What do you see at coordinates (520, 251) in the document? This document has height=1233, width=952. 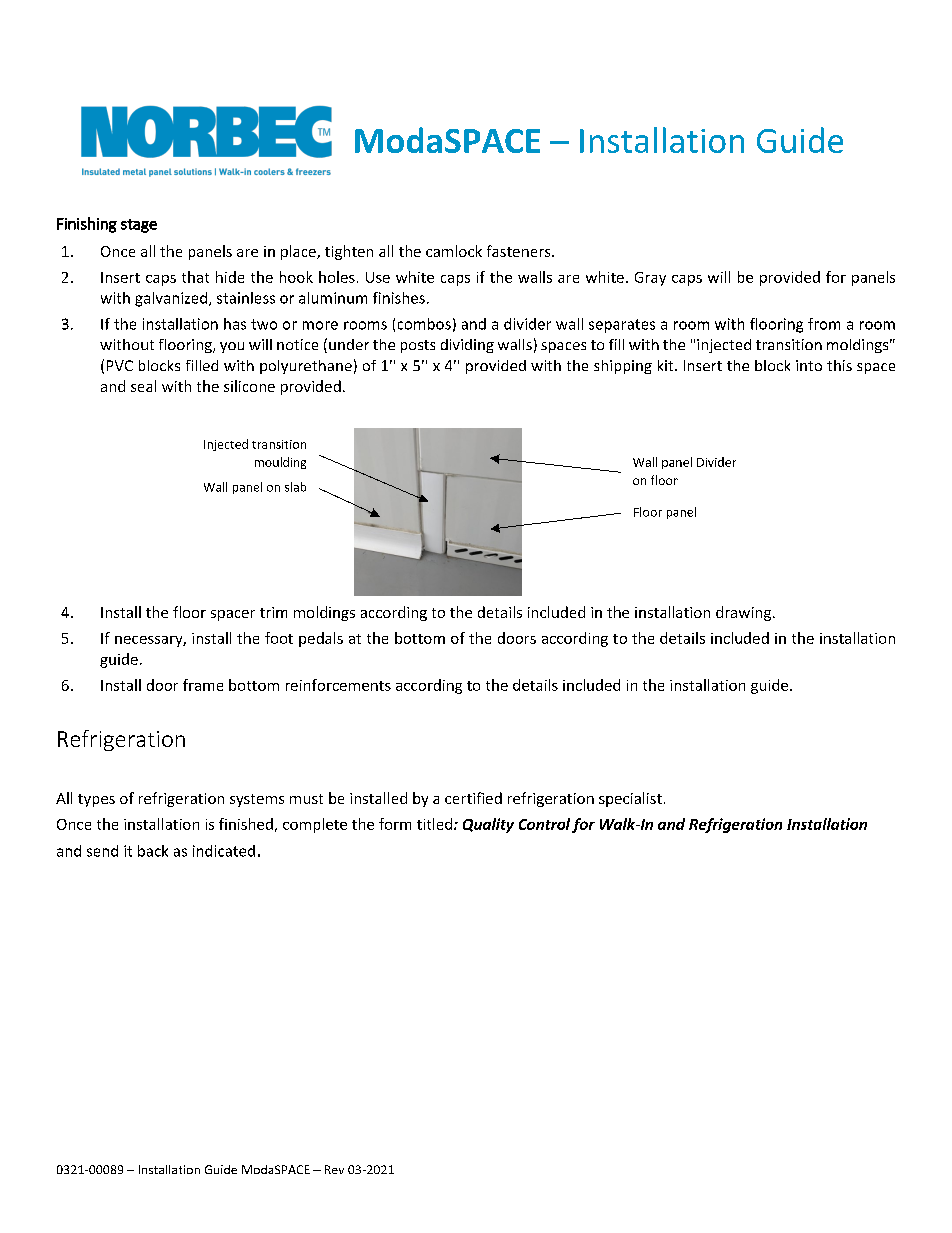 I see `fasteners` at bounding box center [520, 251].
